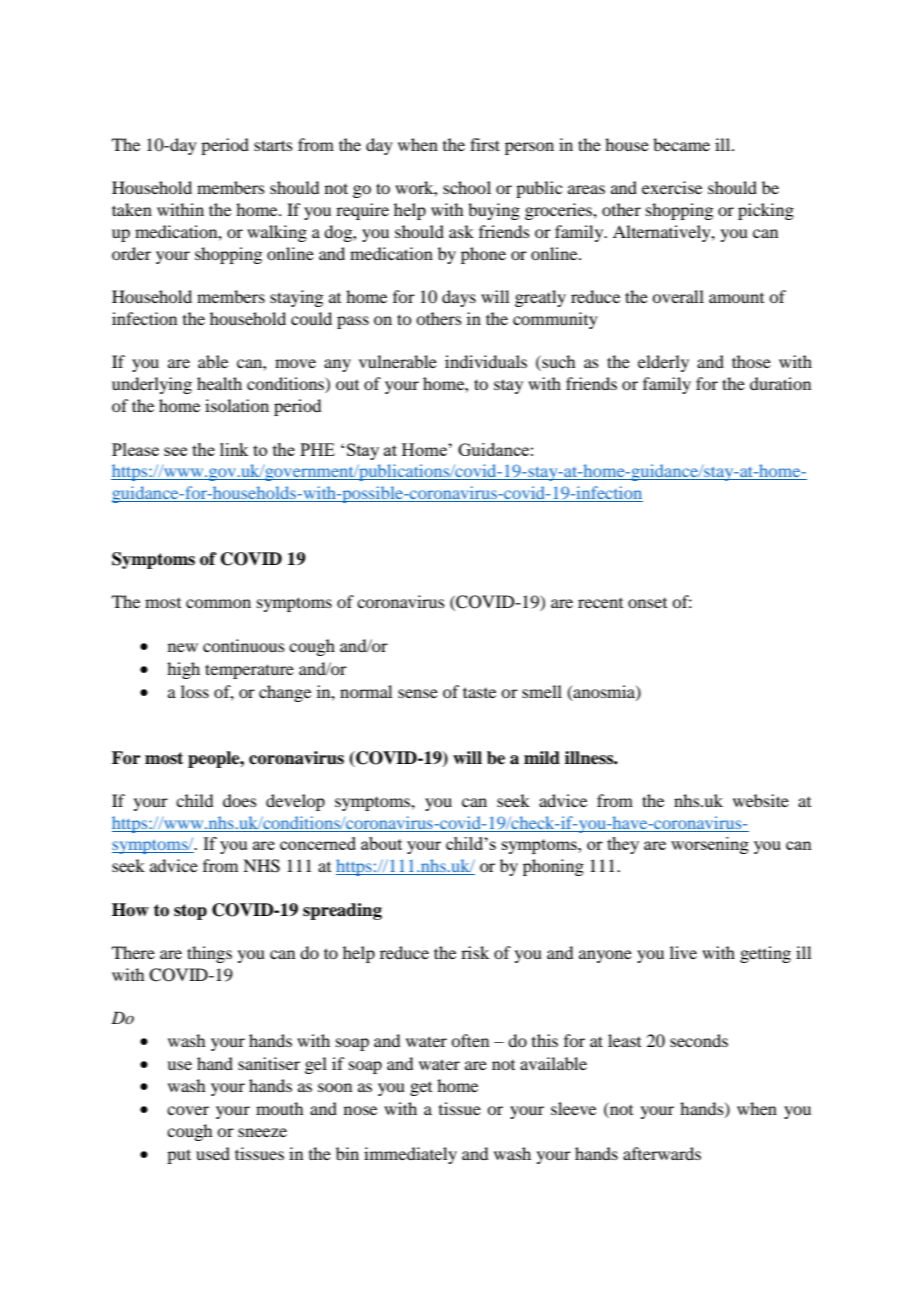  Describe the element at coordinates (672, 187) in the screenshot. I see `exercise` at that location.
